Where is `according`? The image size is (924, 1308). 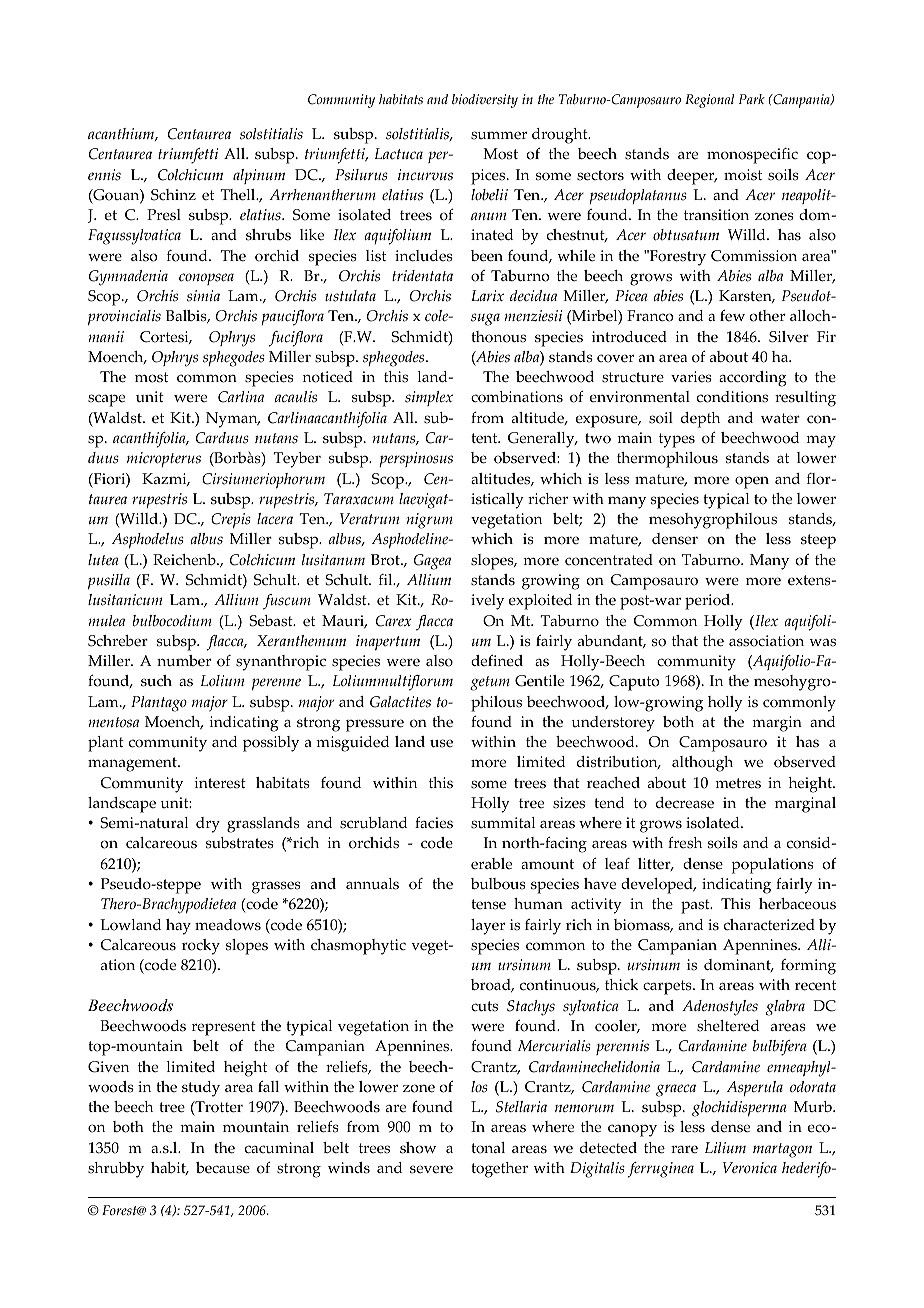
according is located at coordinates (753, 379).
